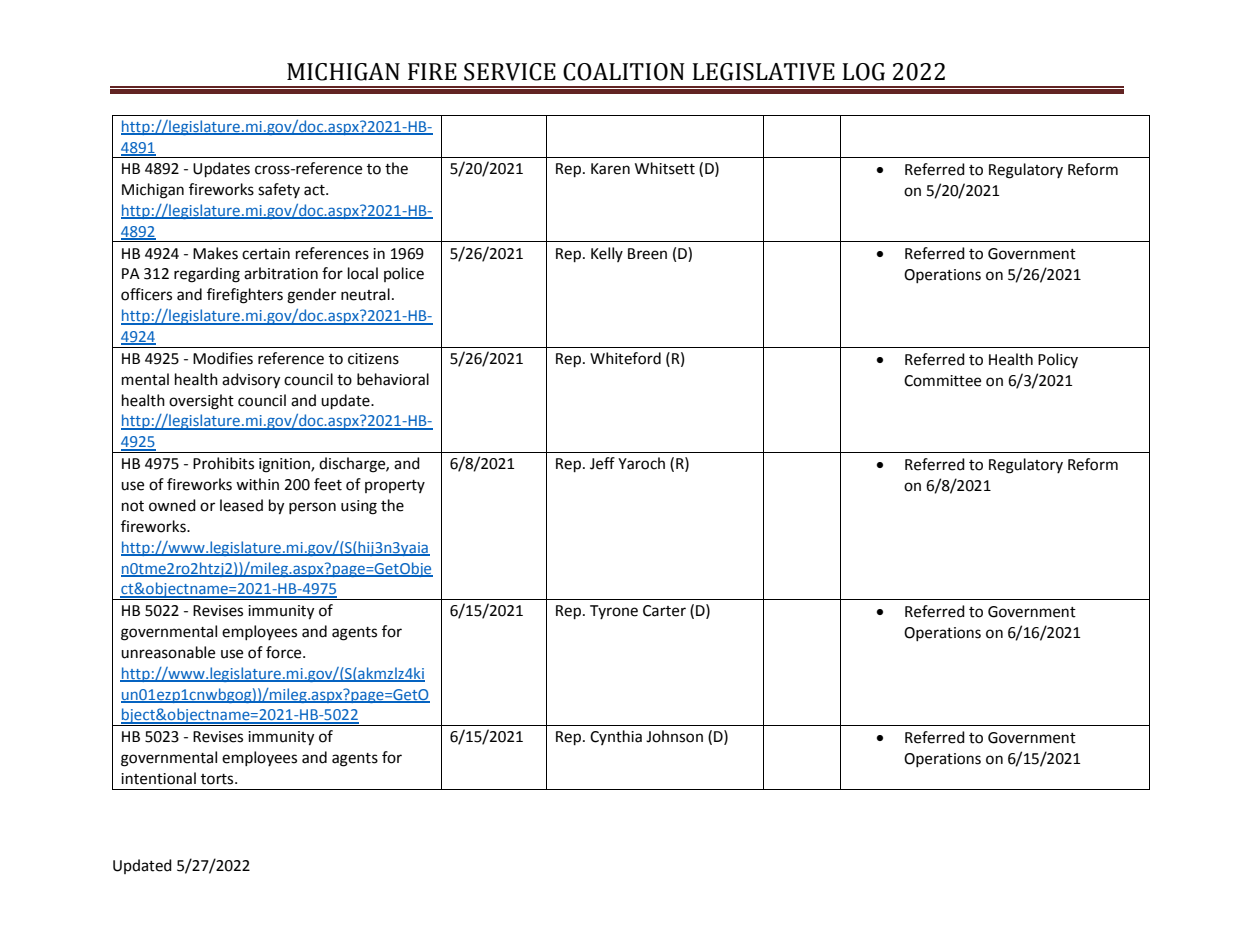  What do you see at coordinates (863, 72) in the page?
I see `LOG` at bounding box center [863, 72].
